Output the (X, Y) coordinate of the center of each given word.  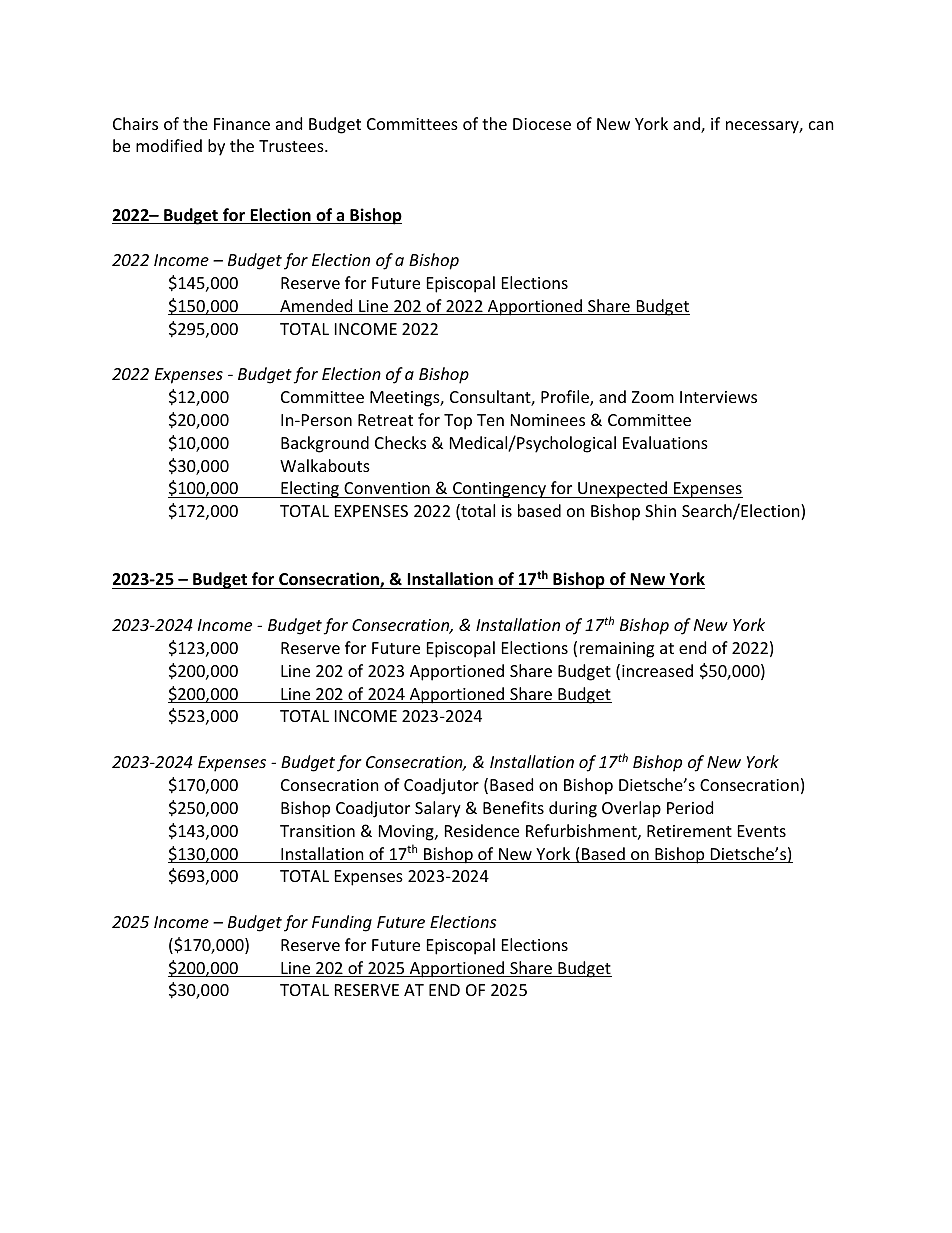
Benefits (513, 807)
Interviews (718, 397)
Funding (342, 923)
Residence (482, 830)
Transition (317, 831)
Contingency (499, 490)
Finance (242, 124)
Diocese (542, 124)
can (821, 125)
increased (657, 670)
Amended (316, 307)
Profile (566, 398)
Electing (310, 489)
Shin (660, 510)
